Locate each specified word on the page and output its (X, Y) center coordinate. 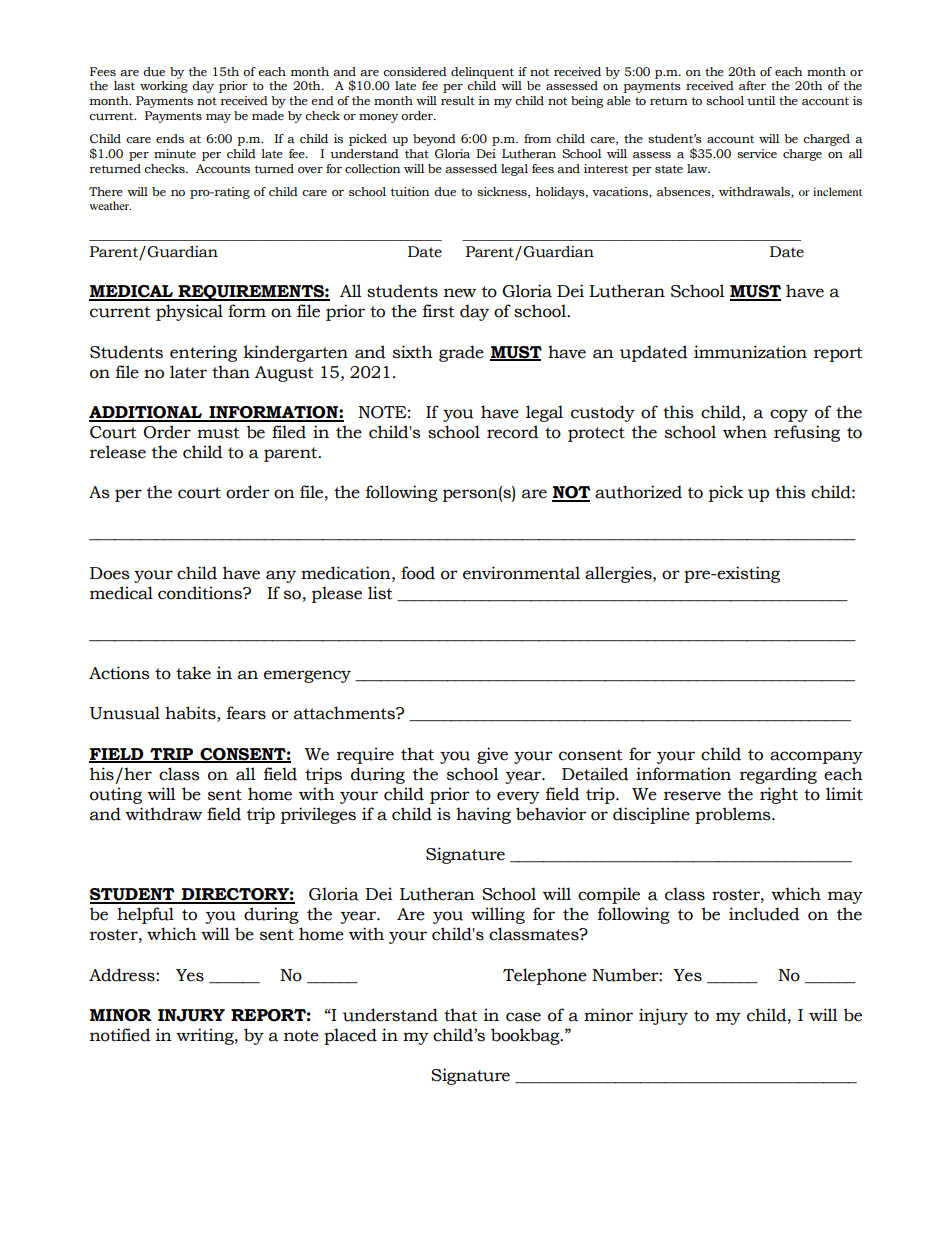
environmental (521, 573)
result (458, 101)
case (523, 1017)
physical (189, 312)
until (761, 101)
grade (461, 353)
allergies (619, 574)
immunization (750, 352)
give (492, 755)
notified (120, 1035)
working (164, 87)
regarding (778, 775)
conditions (201, 593)
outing (116, 795)
